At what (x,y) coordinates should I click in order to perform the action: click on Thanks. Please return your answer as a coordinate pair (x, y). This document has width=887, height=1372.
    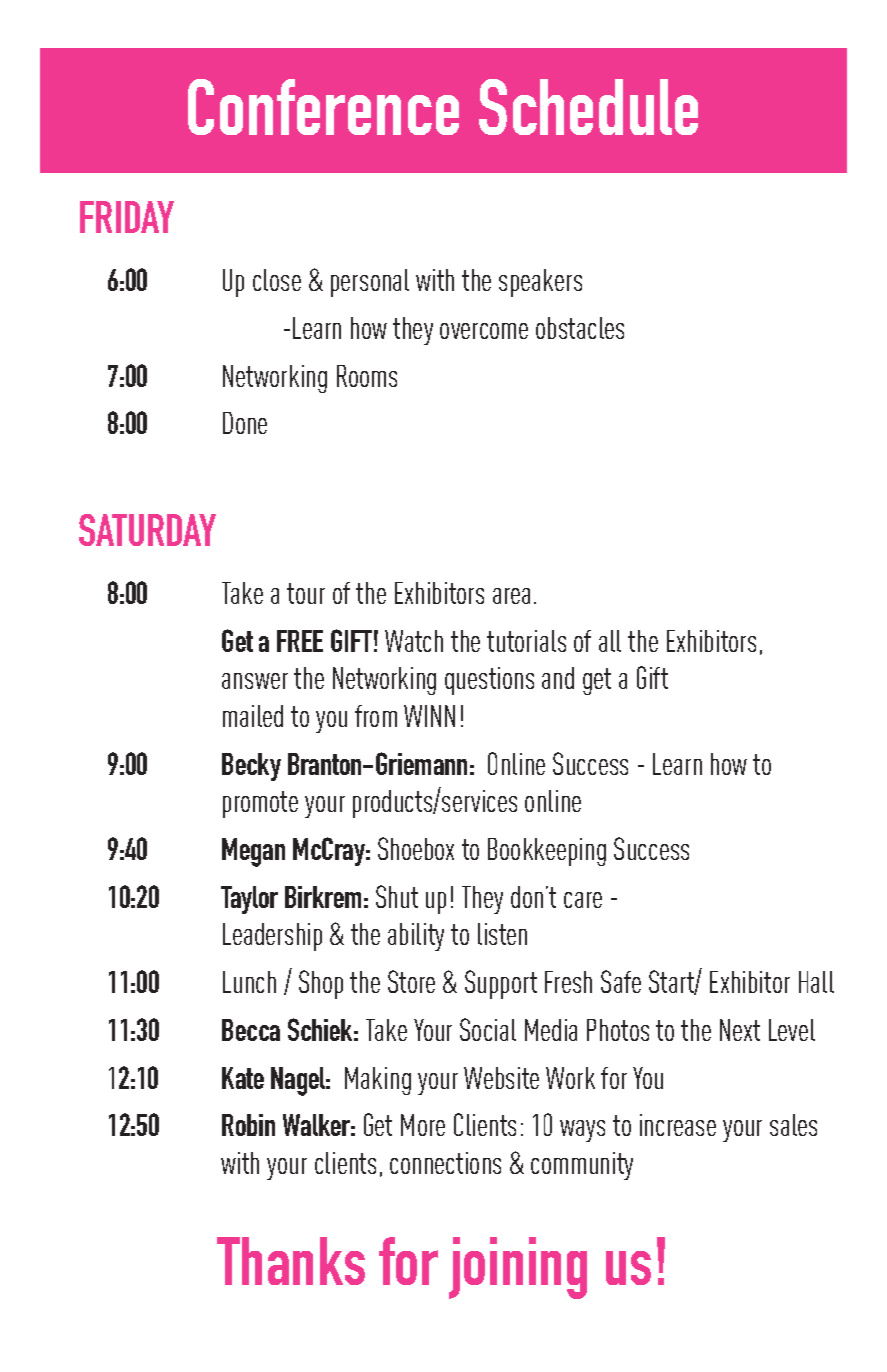
    Looking at the image, I should click on (291, 1261).
